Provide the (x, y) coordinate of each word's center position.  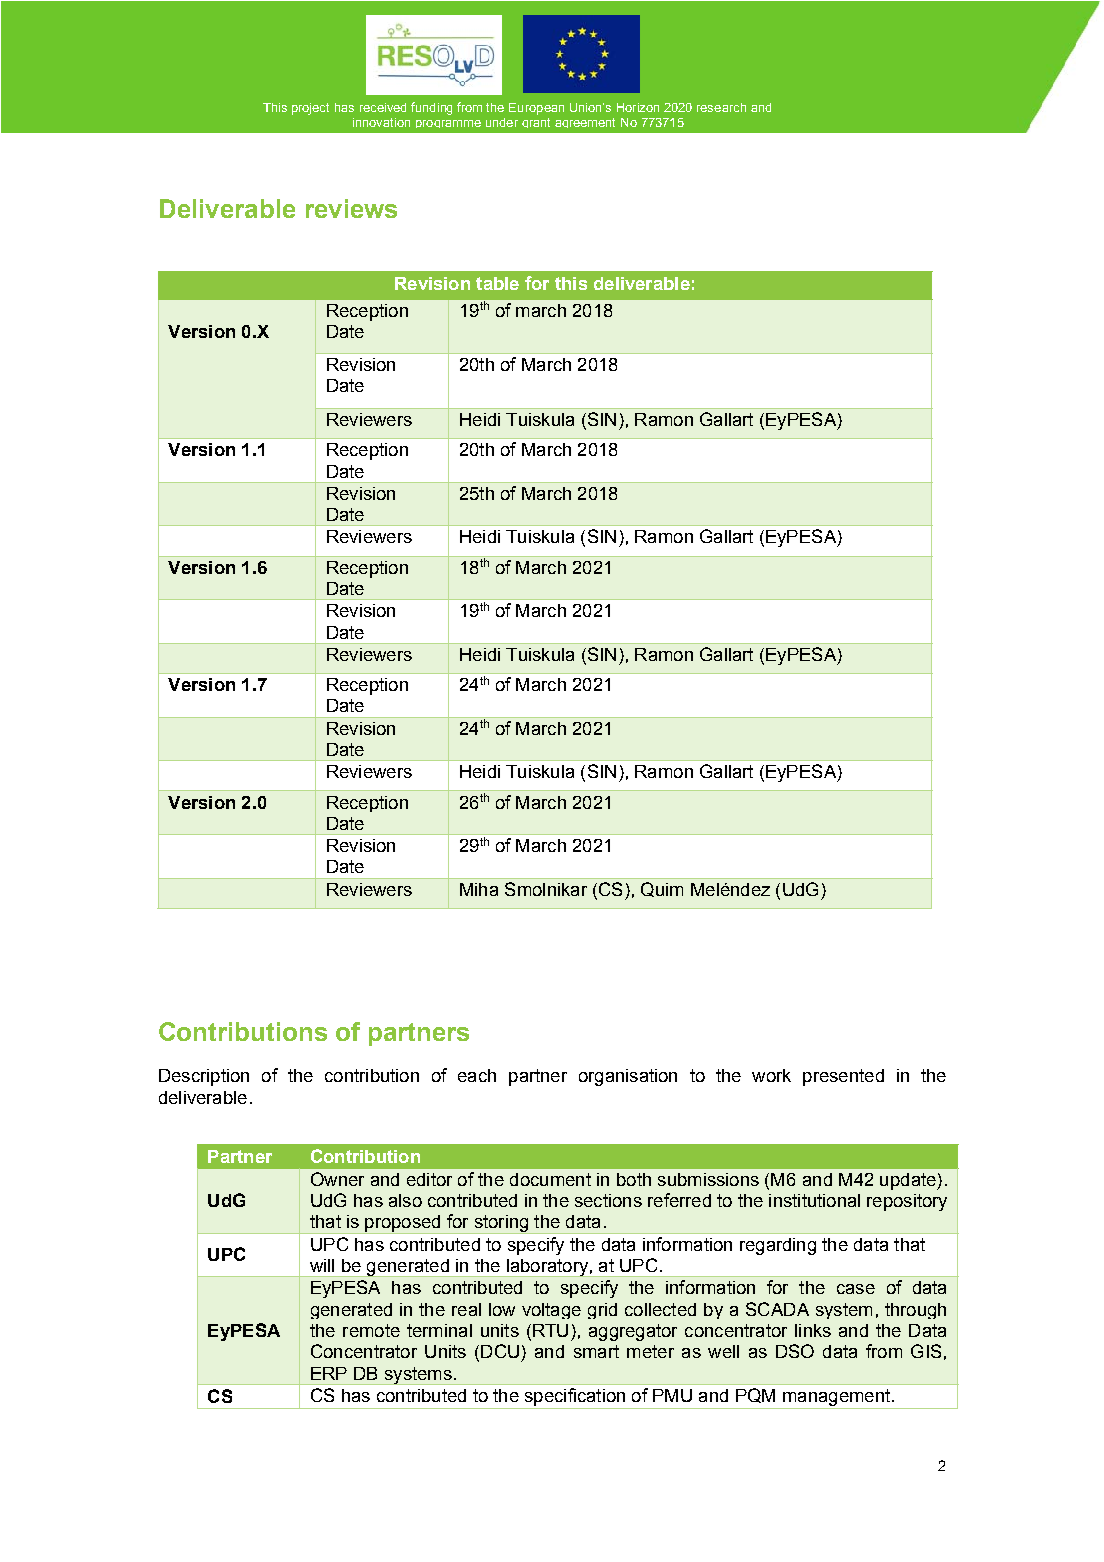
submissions (708, 1179)
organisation (628, 1077)
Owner (337, 1179)
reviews (351, 208)
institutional (814, 1200)
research (721, 107)
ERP (329, 1373)
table (497, 283)
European (536, 109)
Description (204, 1077)
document (550, 1179)
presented (843, 1077)
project (310, 109)
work (771, 1075)
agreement (585, 123)
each (477, 1075)
